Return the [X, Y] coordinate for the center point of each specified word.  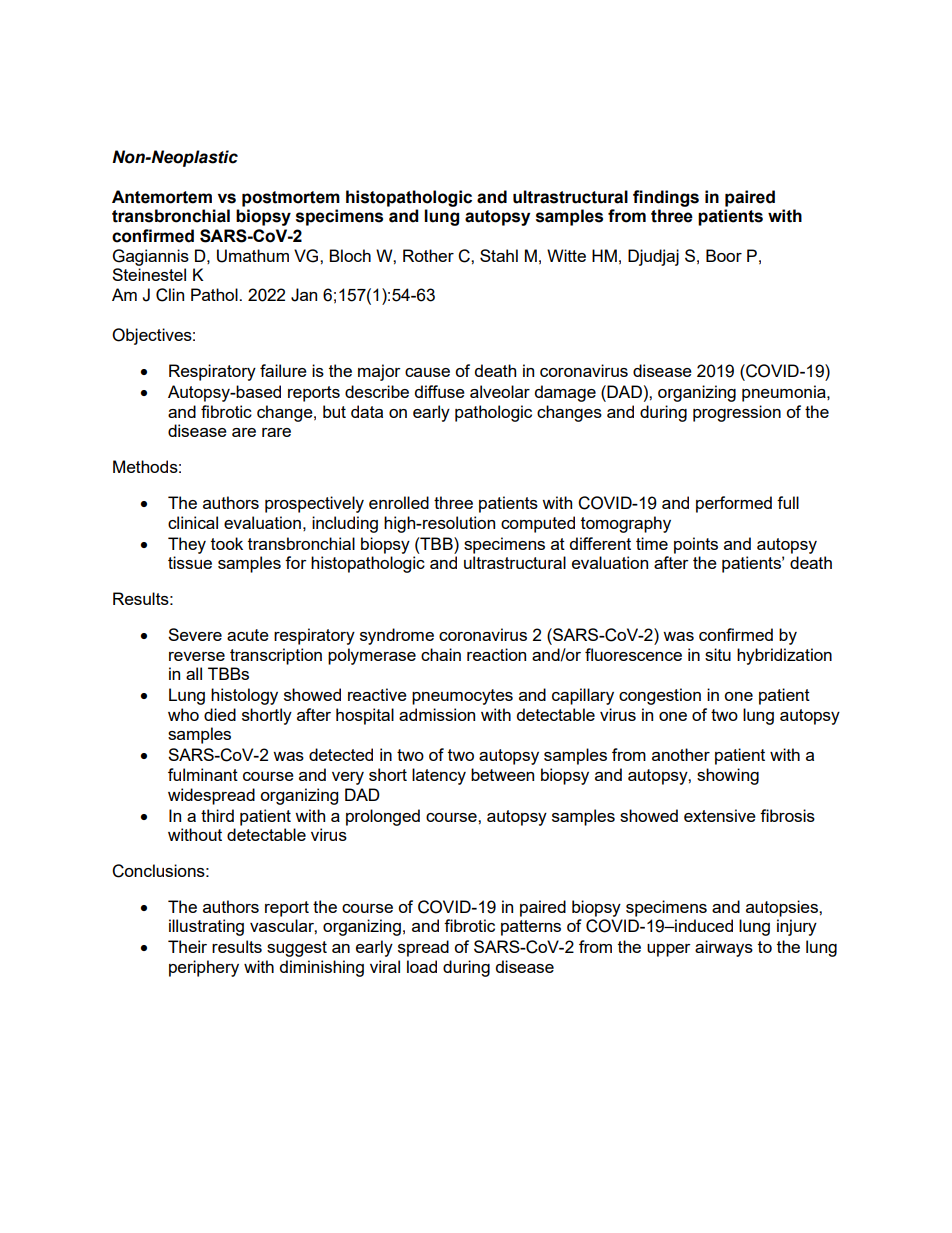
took [227, 543]
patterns [531, 928]
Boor [724, 255]
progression [737, 413]
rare [276, 432]
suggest [297, 949]
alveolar [500, 391]
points [696, 545]
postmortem [291, 199]
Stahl [499, 255]
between [502, 774]
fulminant [203, 774]
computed [538, 524]
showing [728, 776]
